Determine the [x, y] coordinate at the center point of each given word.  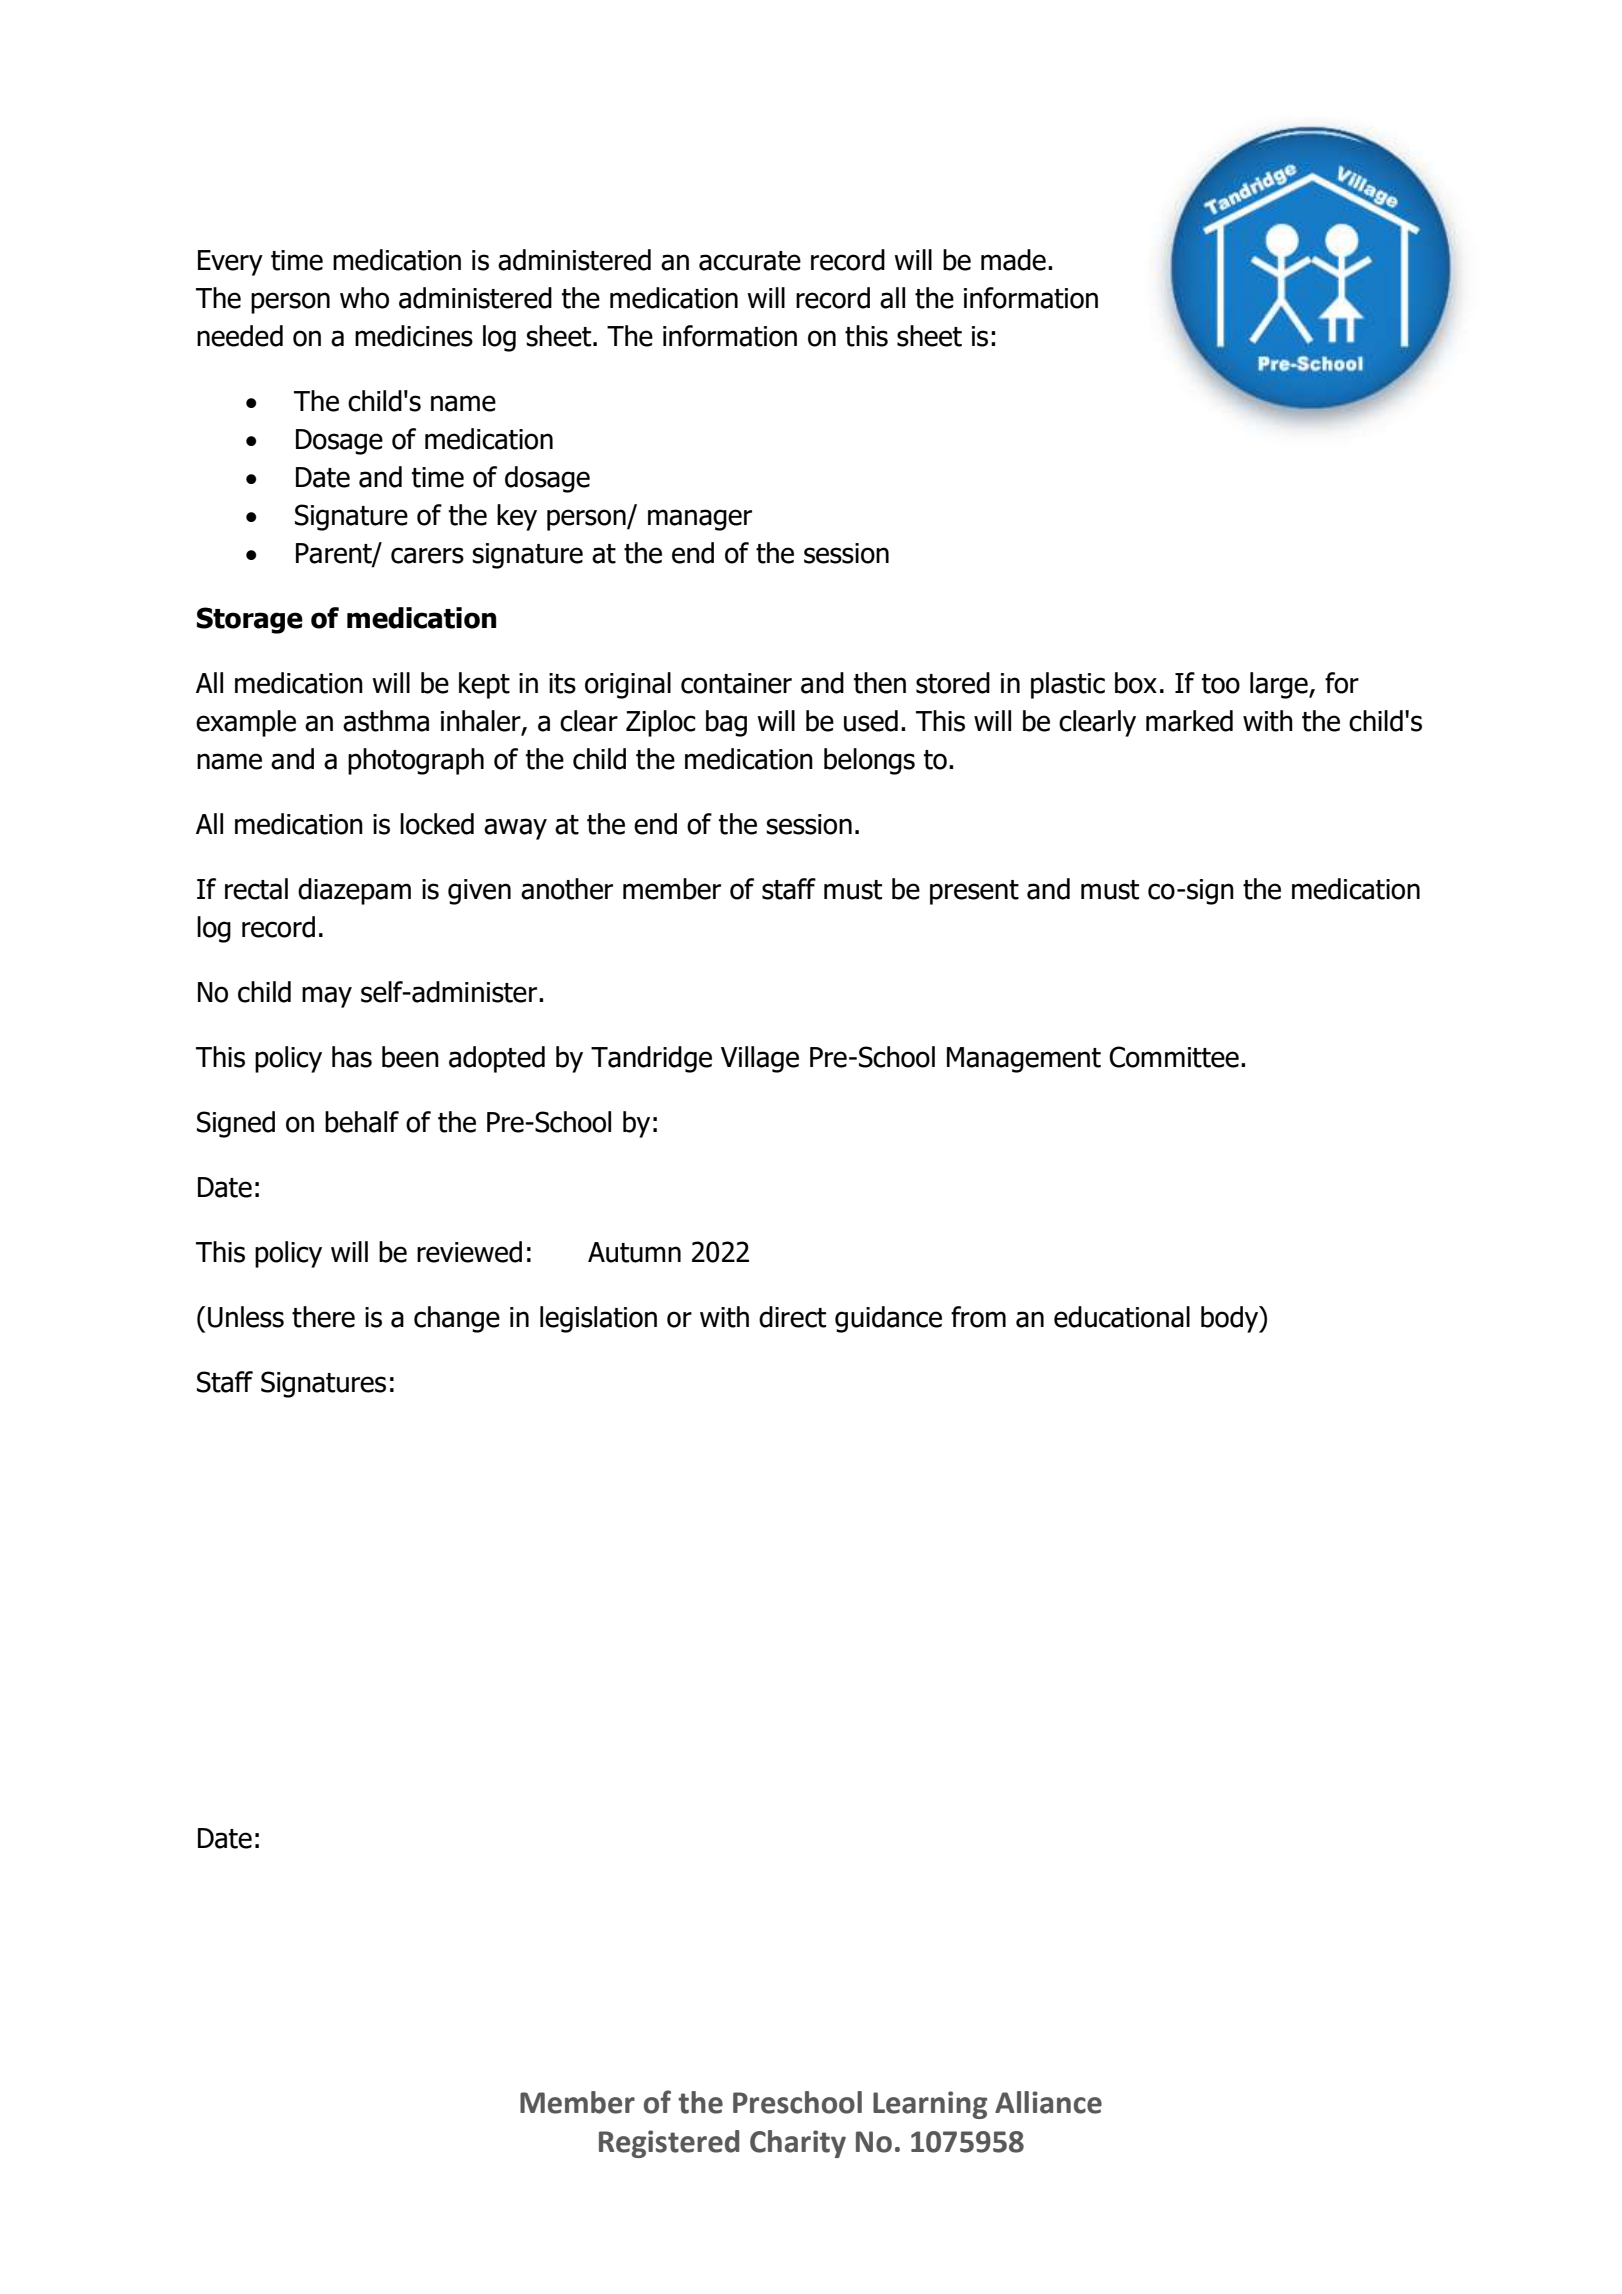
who [364, 298]
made [1013, 260]
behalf [362, 1122]
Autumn [634, 1252]
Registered [669, 2144]
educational [1122, 1317]
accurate [750, 261]
